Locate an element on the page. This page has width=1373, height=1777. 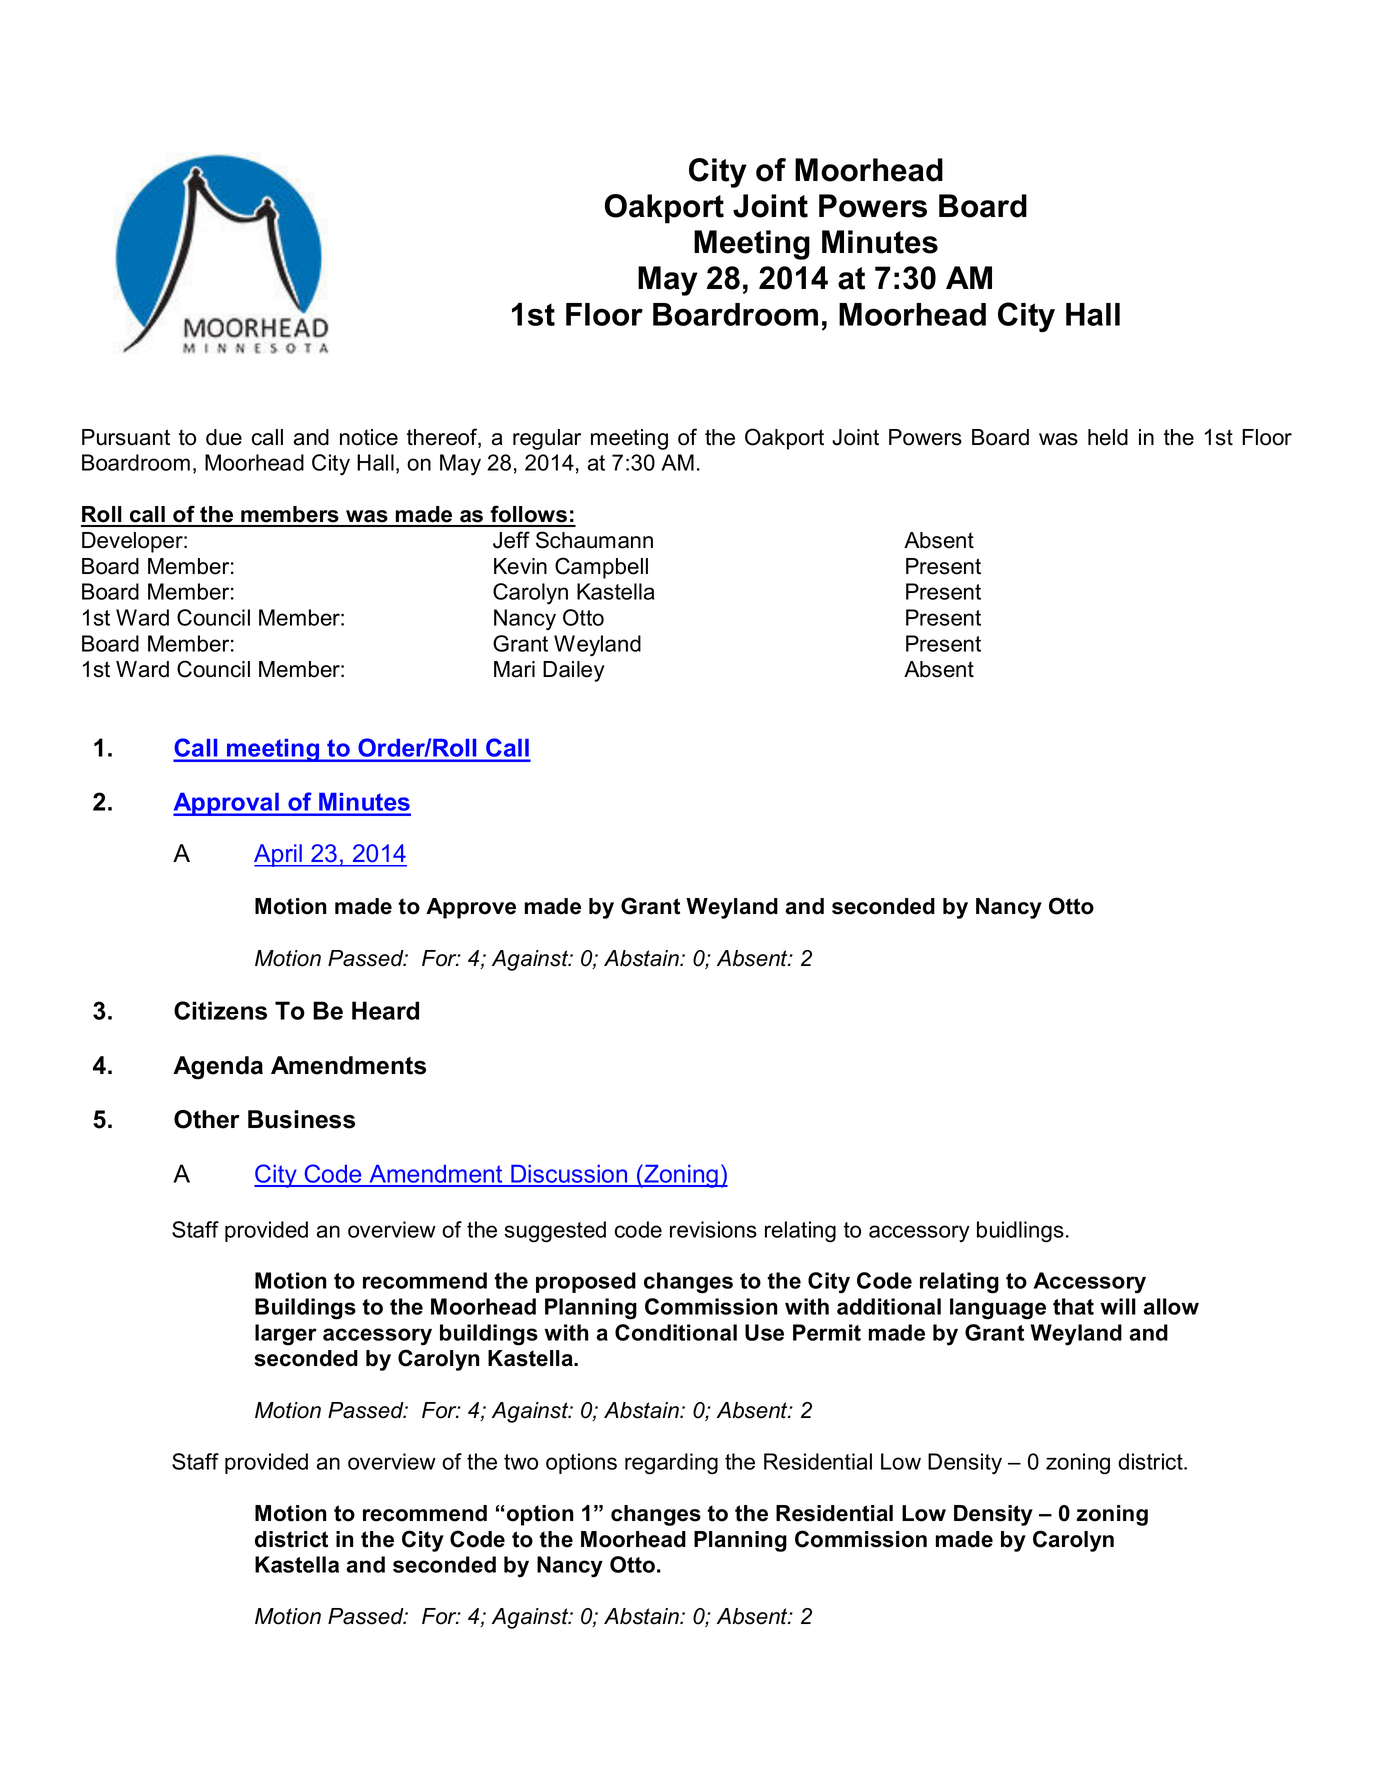
due is located at coordinates (224, 437).
